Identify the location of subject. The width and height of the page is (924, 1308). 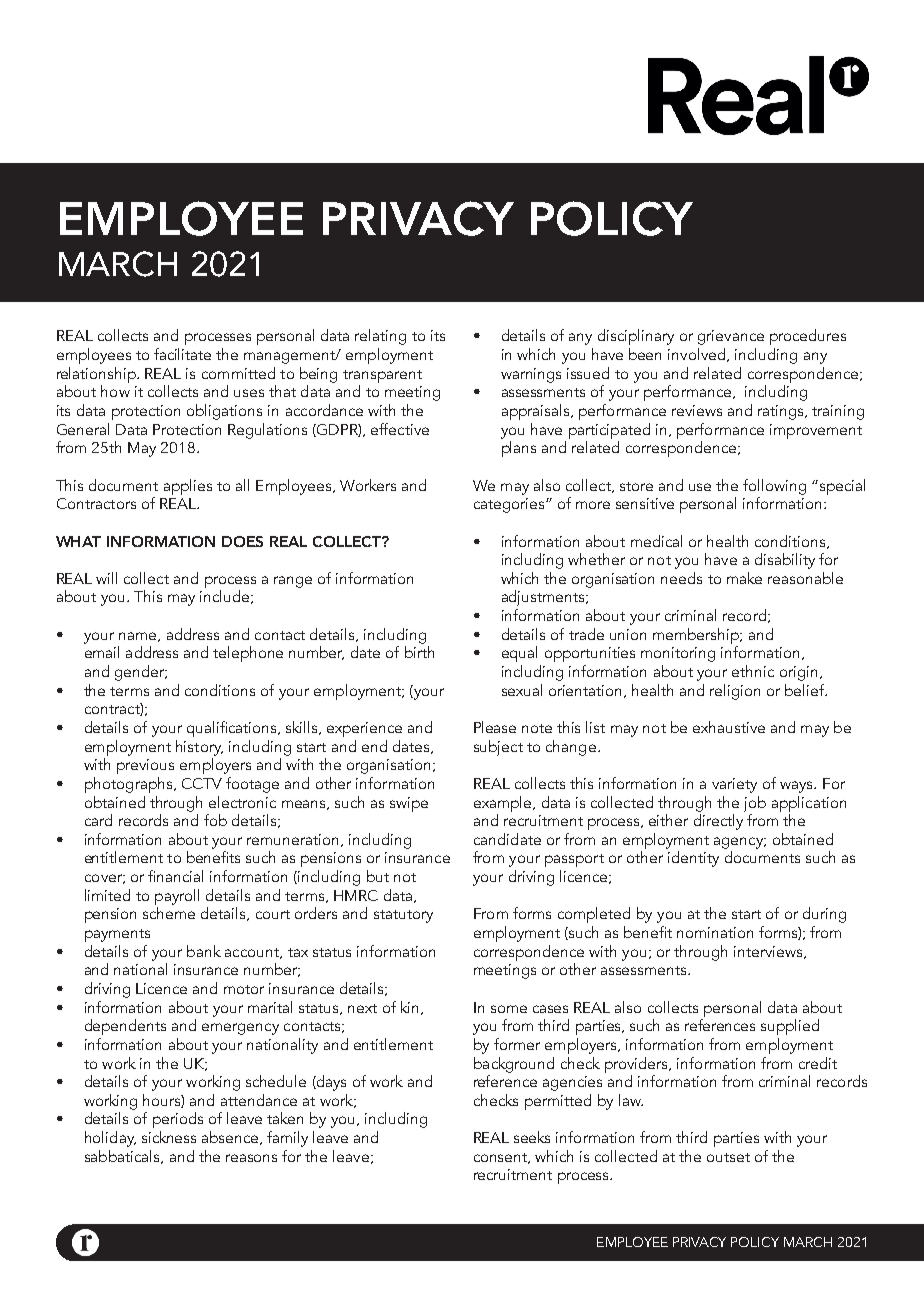
(498, 748).
